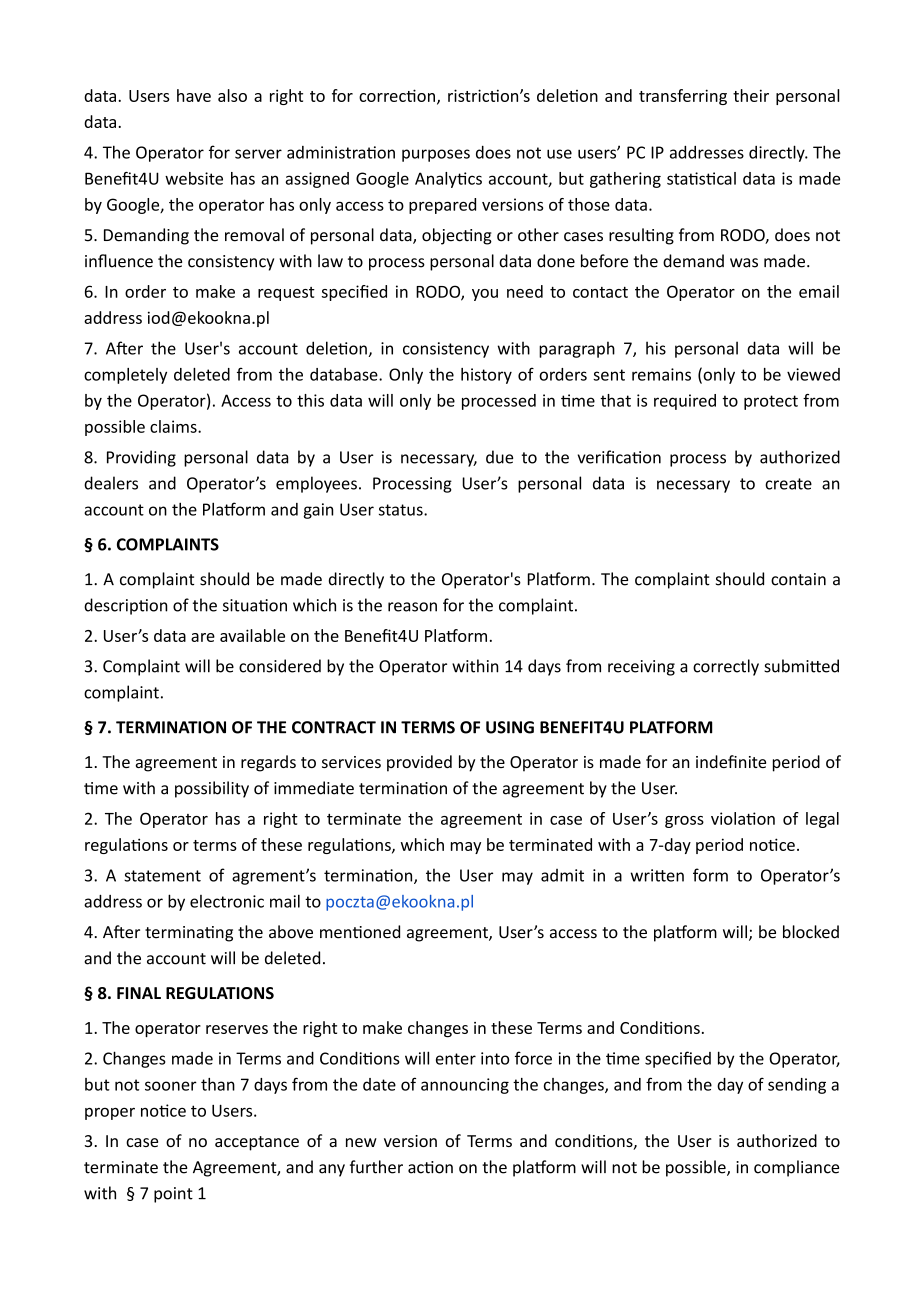 The width and height of the screenshot is (924, 1308). I want to click on admit, so click(562, 875).
